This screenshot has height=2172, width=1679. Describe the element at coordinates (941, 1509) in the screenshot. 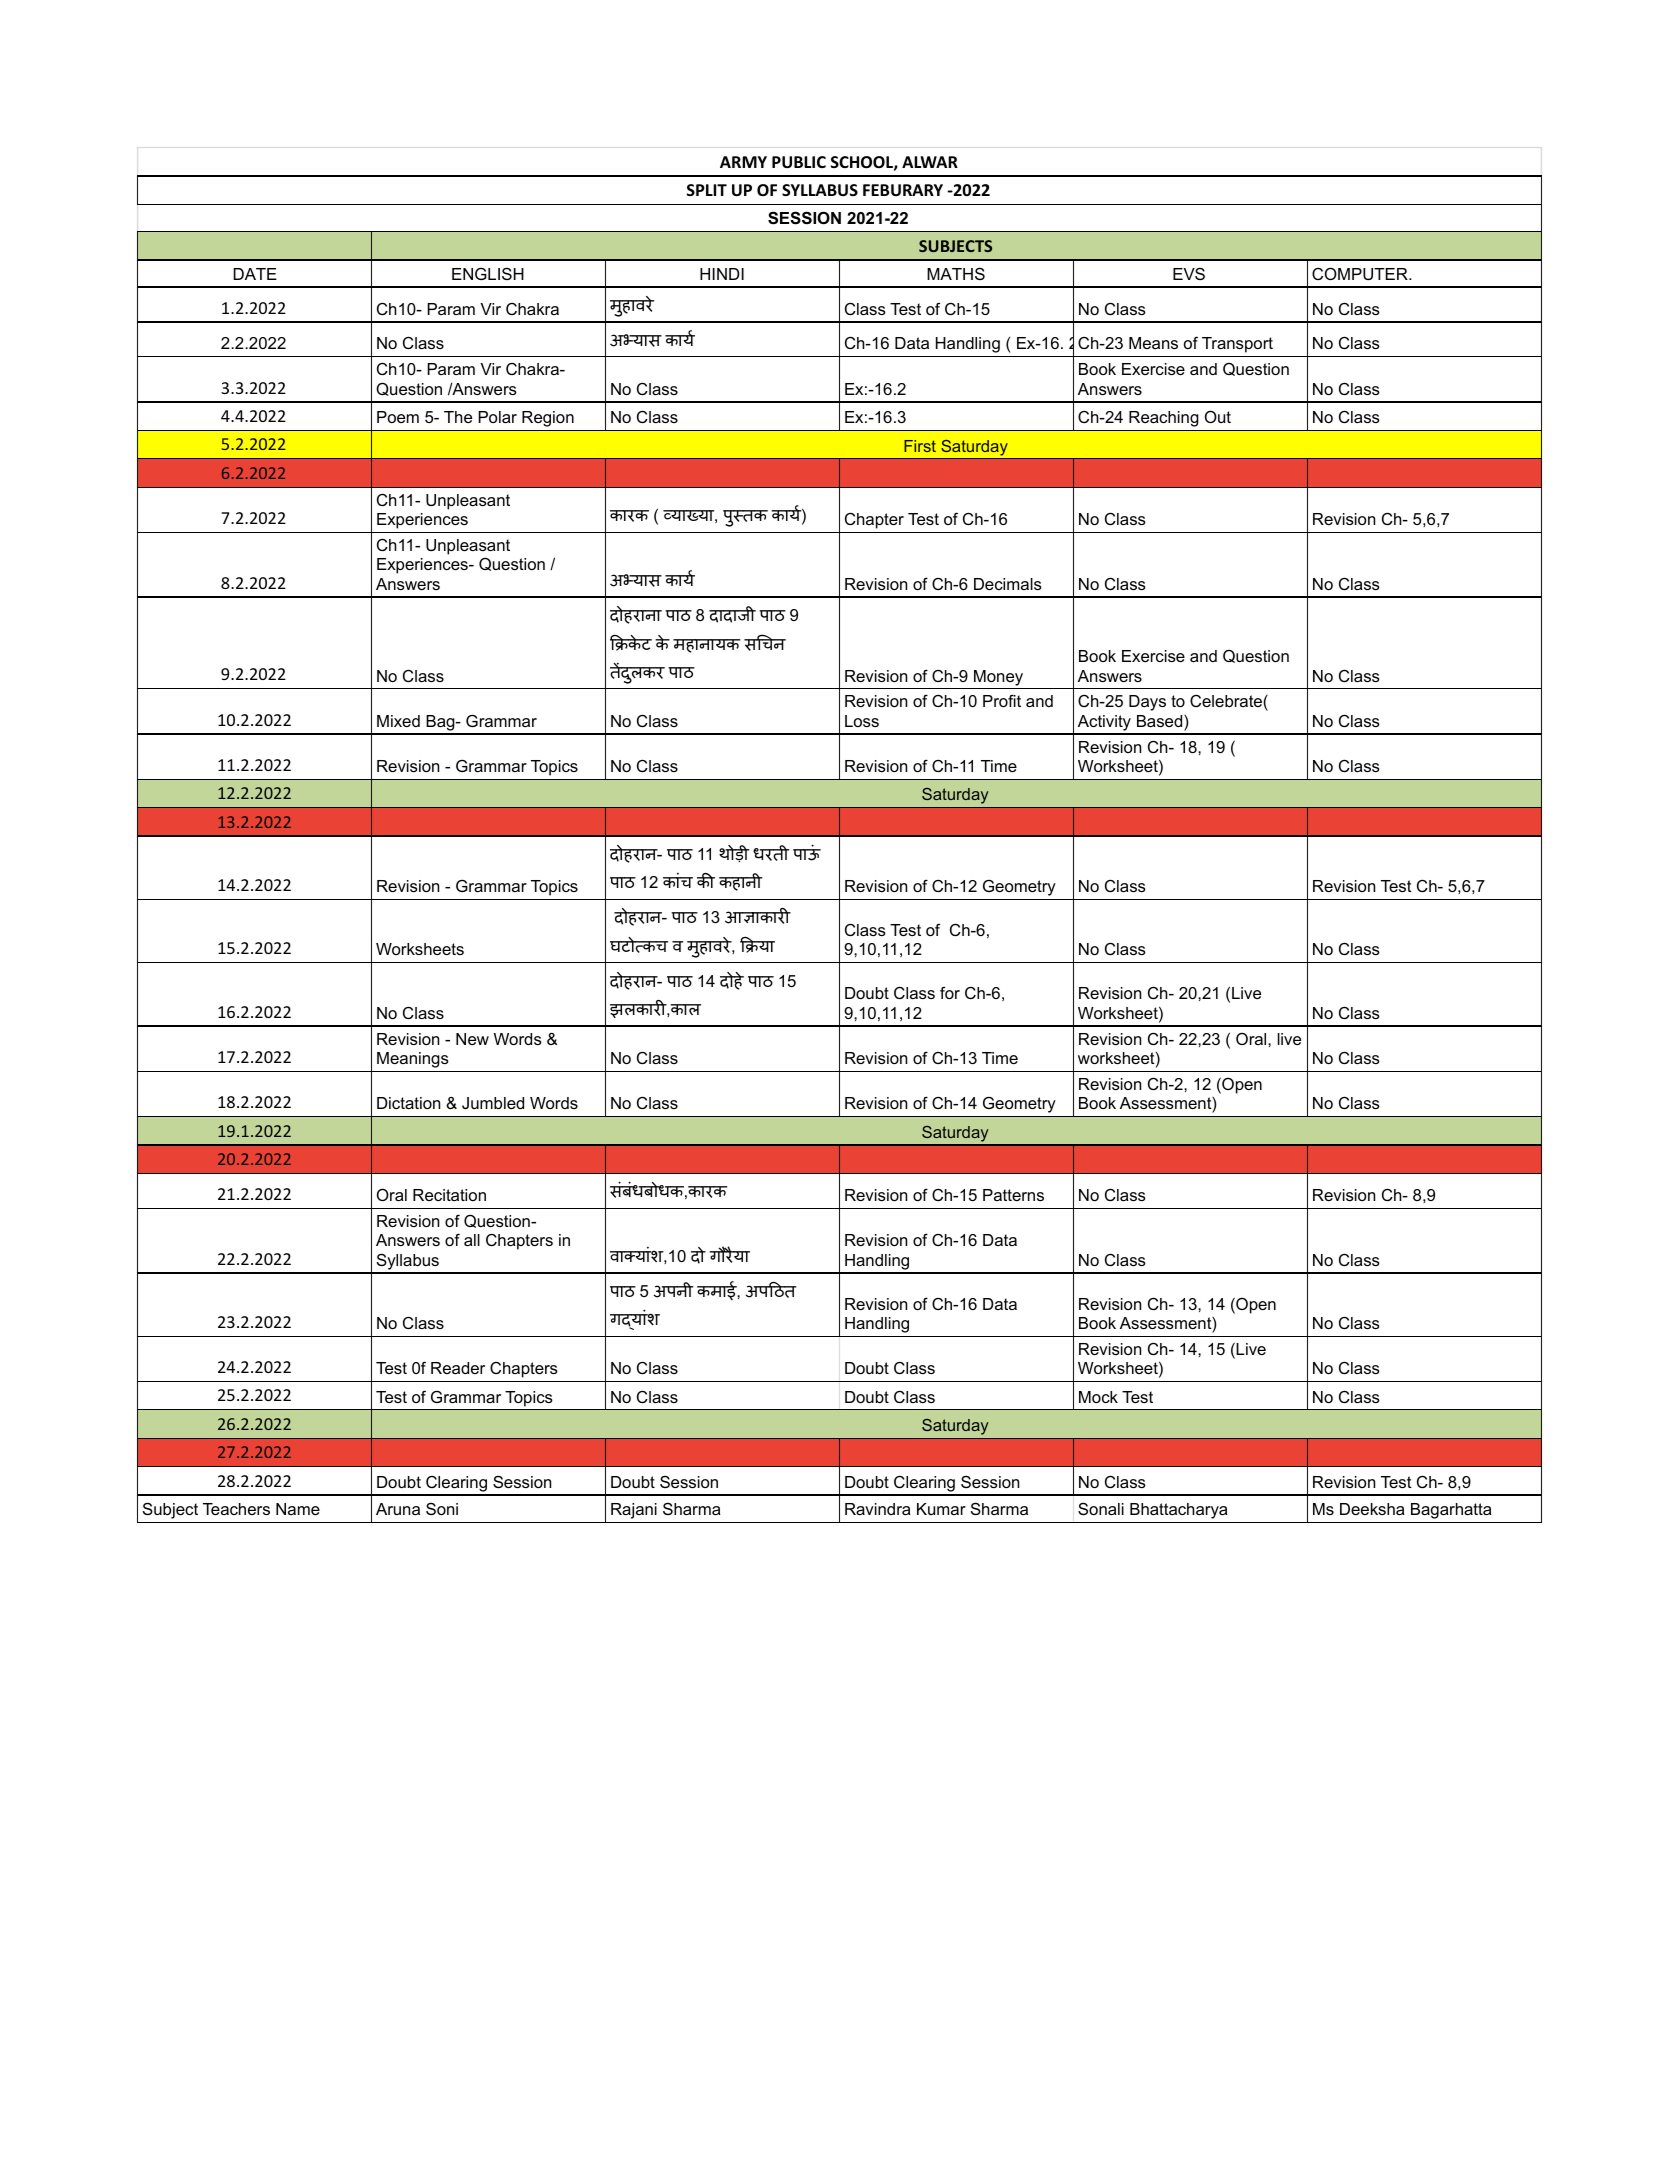

I see `Kumar` at that location.
